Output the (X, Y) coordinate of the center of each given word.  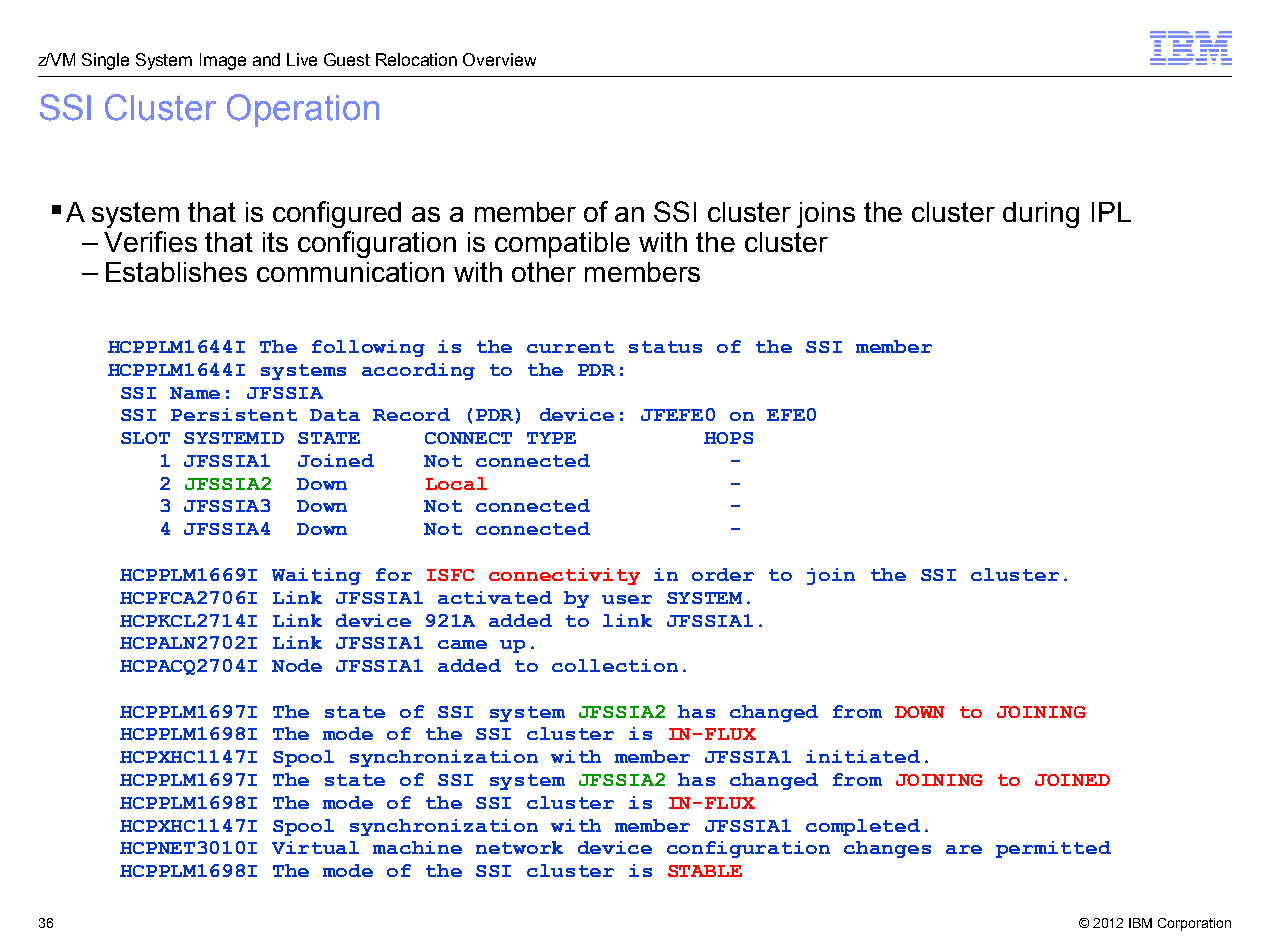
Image (223, 61)
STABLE (705, 871)
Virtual (315, 847)
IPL (1111, 212)
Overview (499, 59)
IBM (1140, 923)
